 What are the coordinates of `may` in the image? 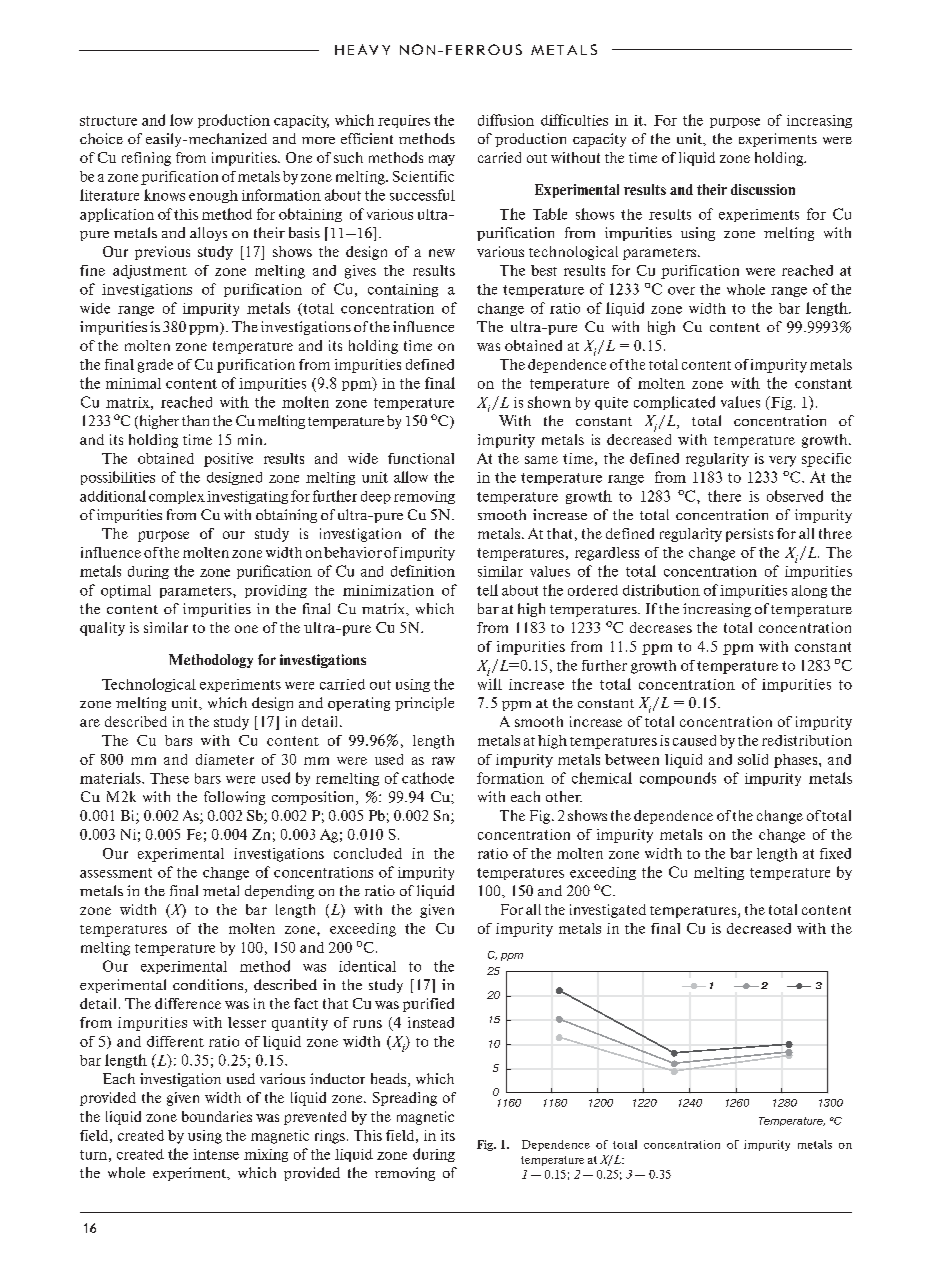 It's located at (442, 160).
